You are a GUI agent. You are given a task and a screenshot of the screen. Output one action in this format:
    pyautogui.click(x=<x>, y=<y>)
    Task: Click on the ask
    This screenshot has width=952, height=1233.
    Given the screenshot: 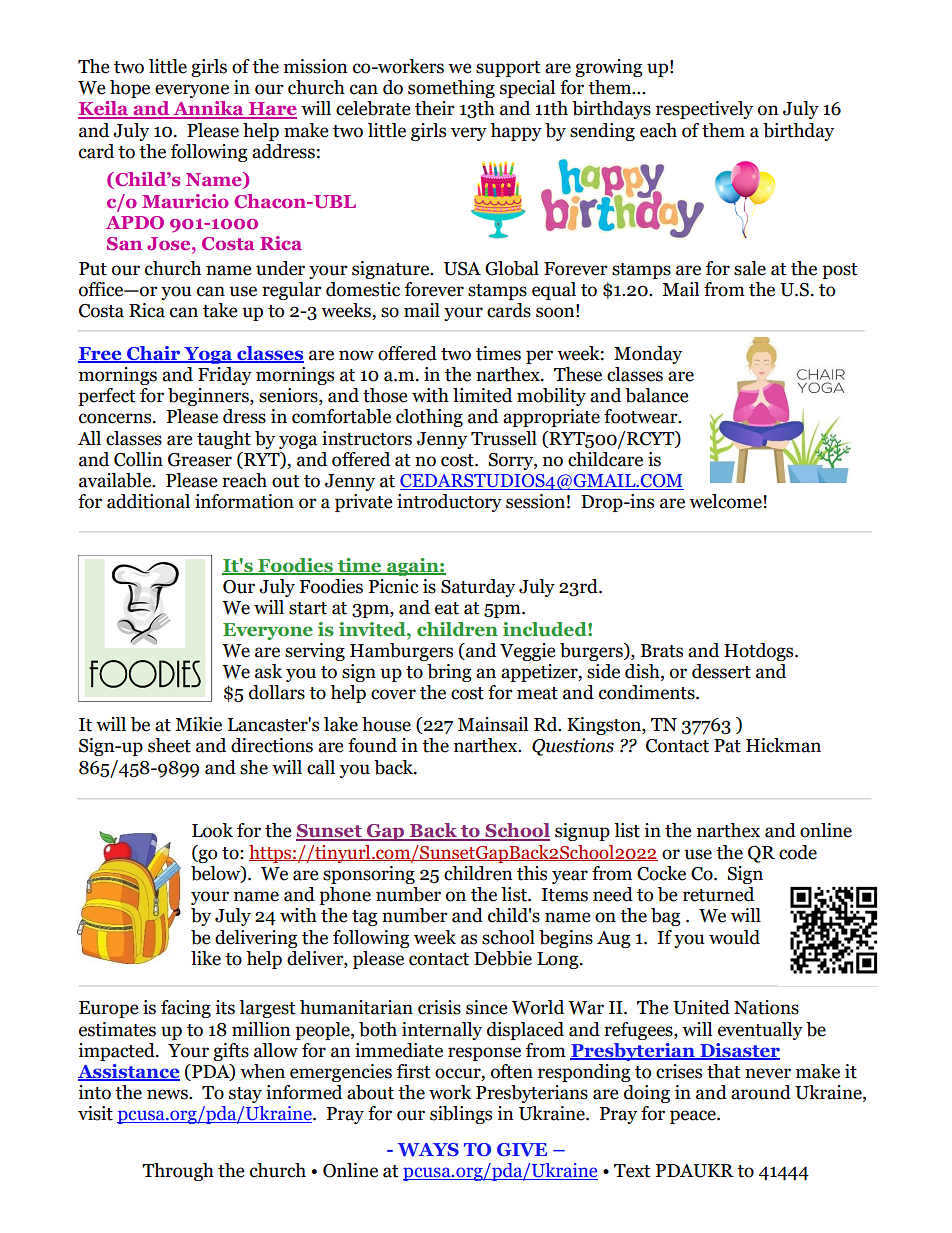 What is the action you would take?
    pyautogui.click(x=268, y=671)
